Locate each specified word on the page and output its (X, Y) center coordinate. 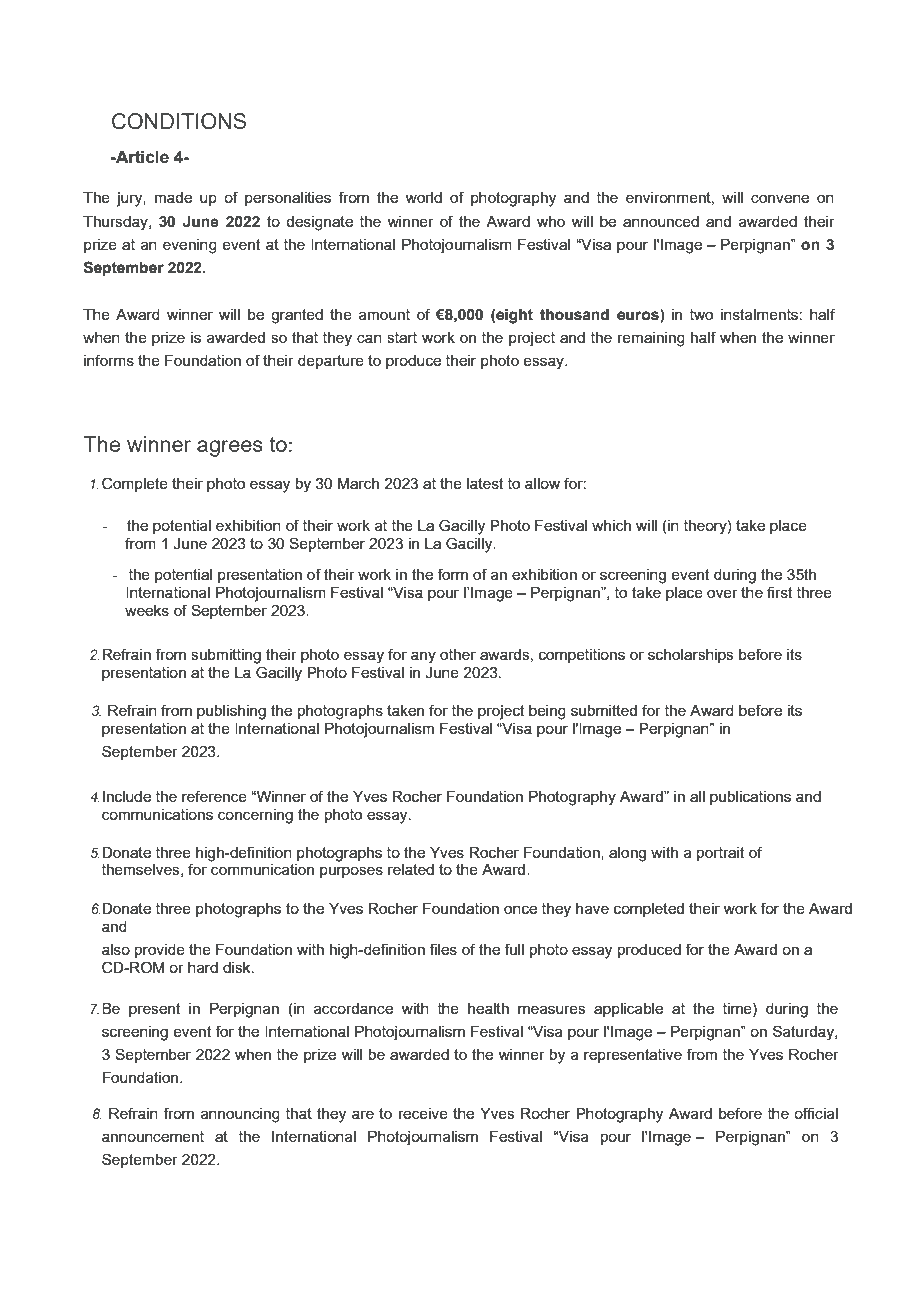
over (722, 593)
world (423, 197)
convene (780, 199)
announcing (240, 1115)
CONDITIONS (179, 121)
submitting (226, 656)
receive (423, 1113)
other (458, 654)
